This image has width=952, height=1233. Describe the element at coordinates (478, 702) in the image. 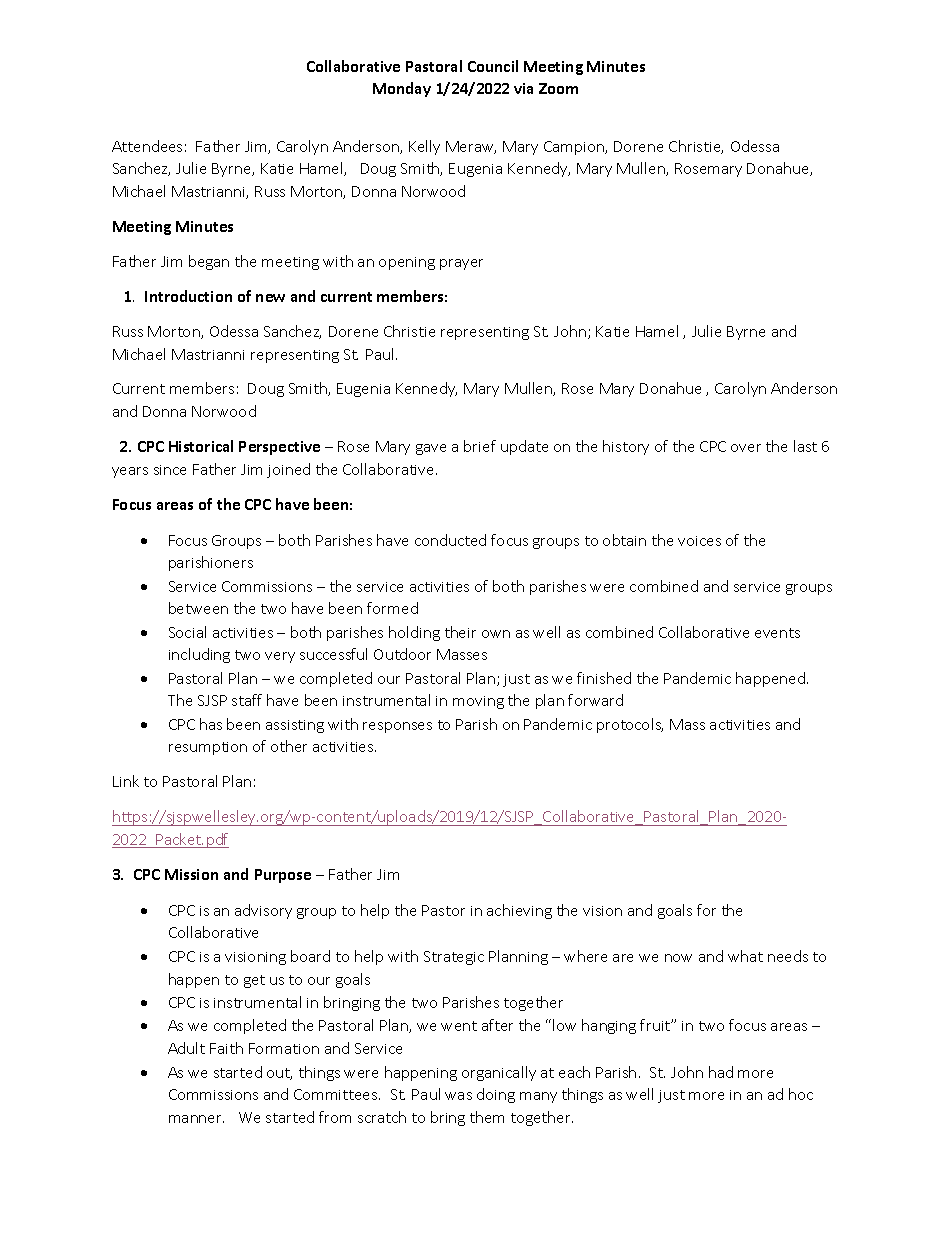

I see `moving` at that location.
